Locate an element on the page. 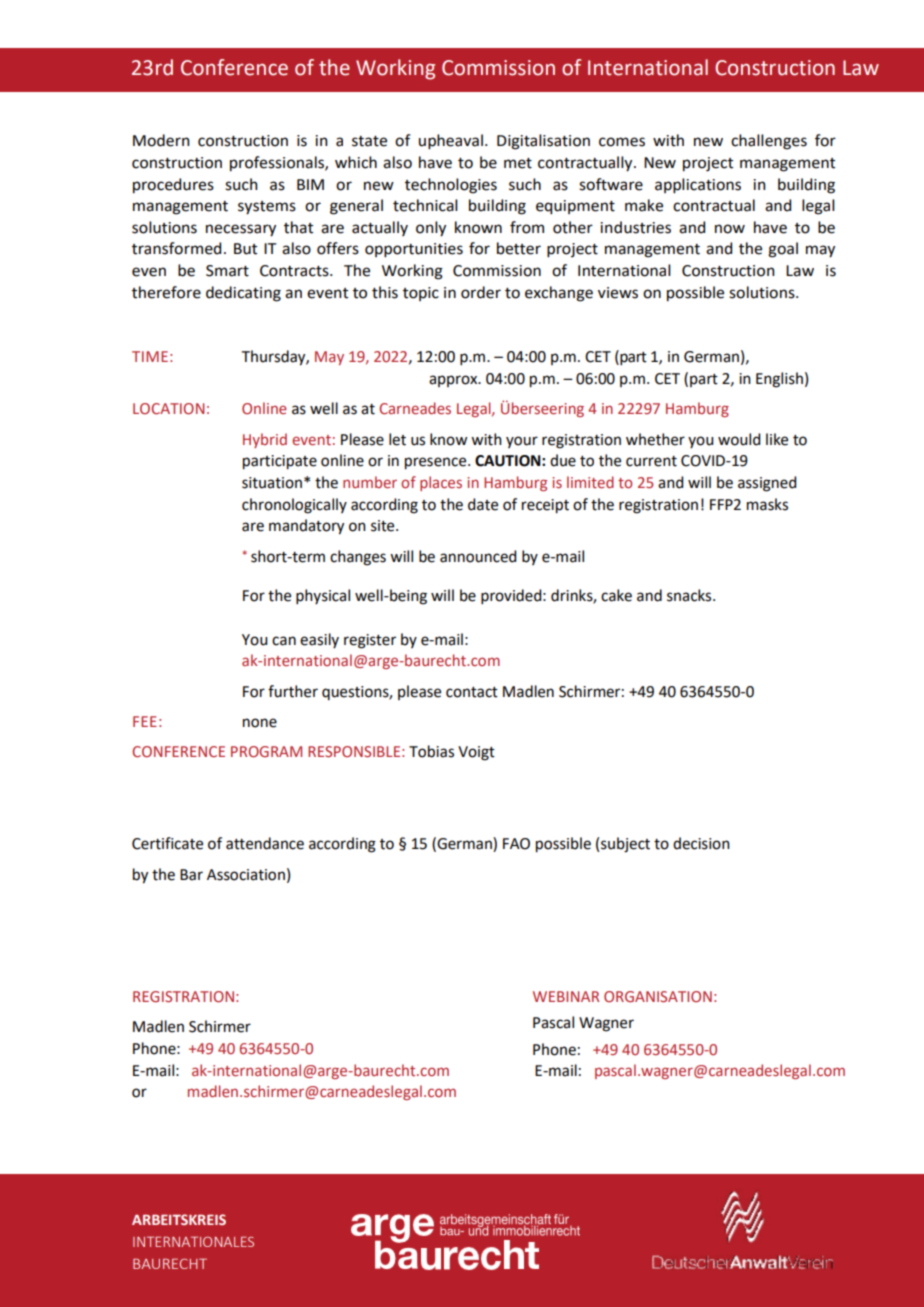 The width and height of the image is (924, 1307). Association is located at coordinates (246, 875).
